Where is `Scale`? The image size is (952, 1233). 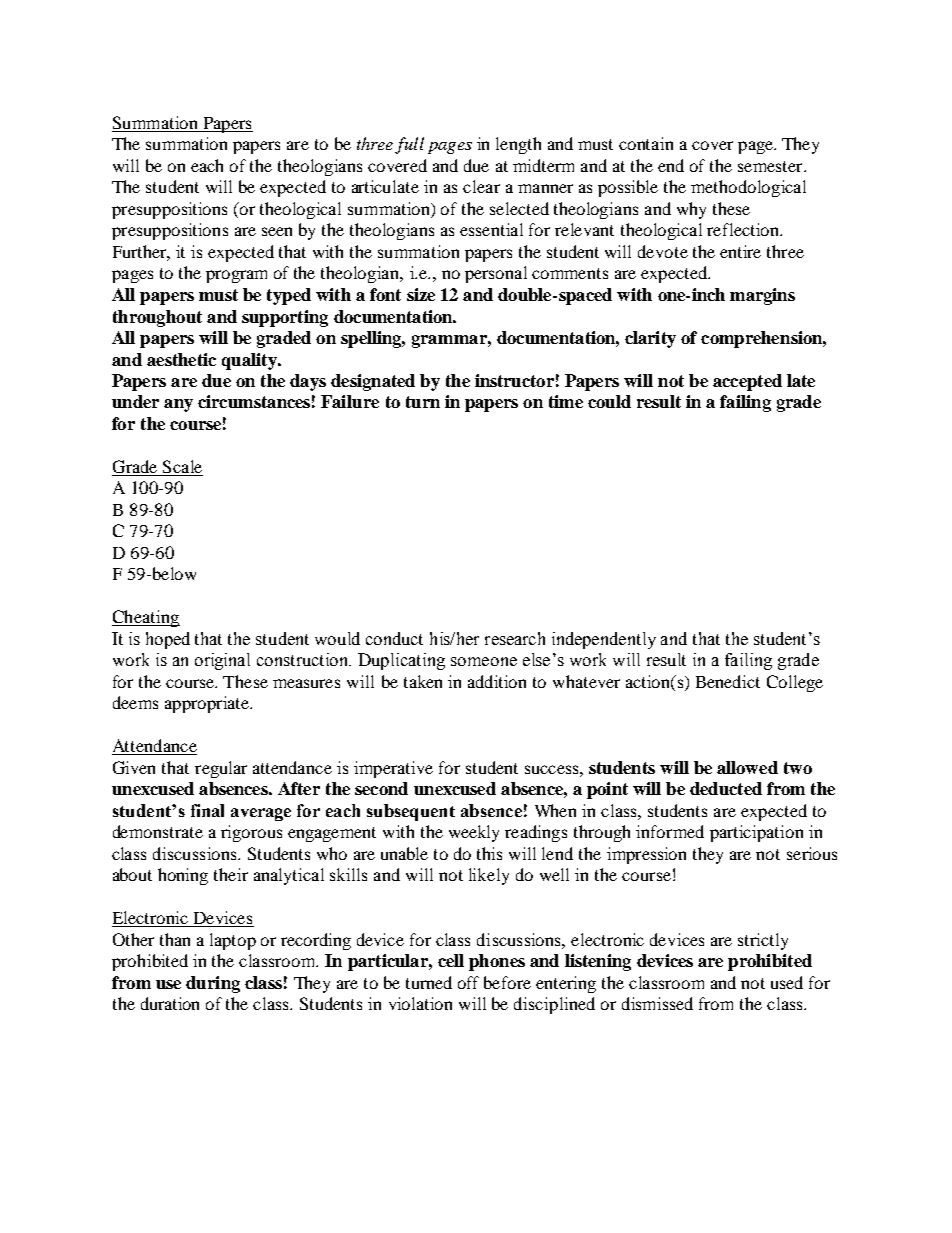 Scale is located at coordinates (182, 468).
